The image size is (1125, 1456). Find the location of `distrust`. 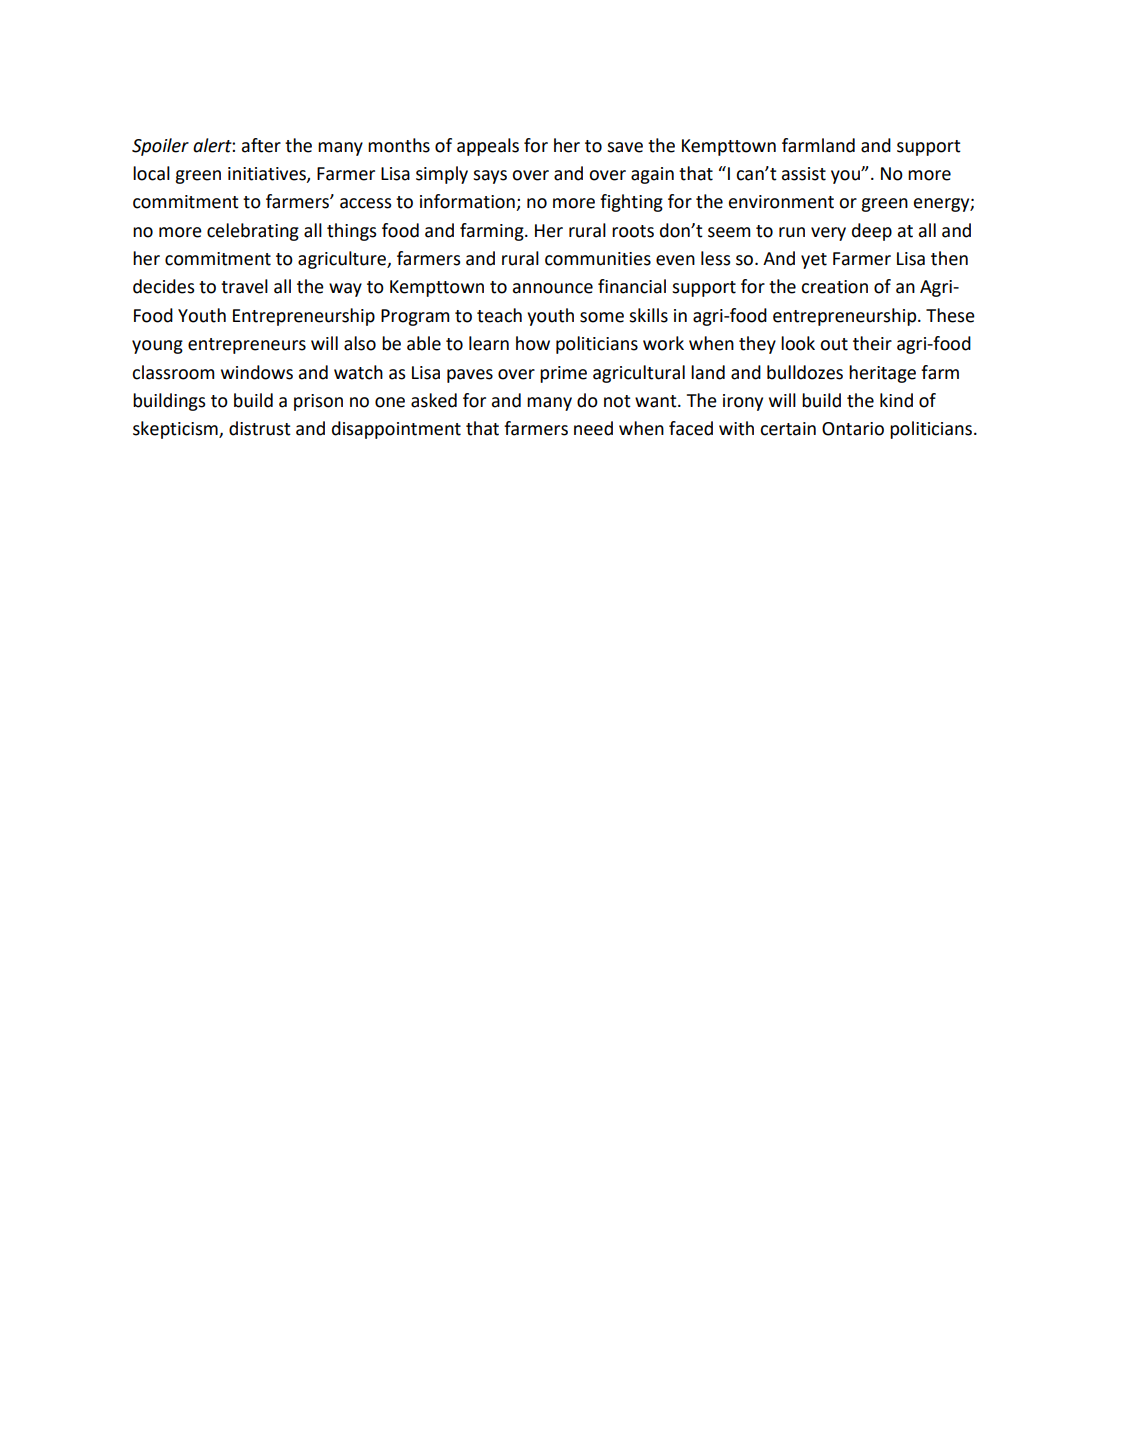

distrust is located at coordinates (260, 428).
